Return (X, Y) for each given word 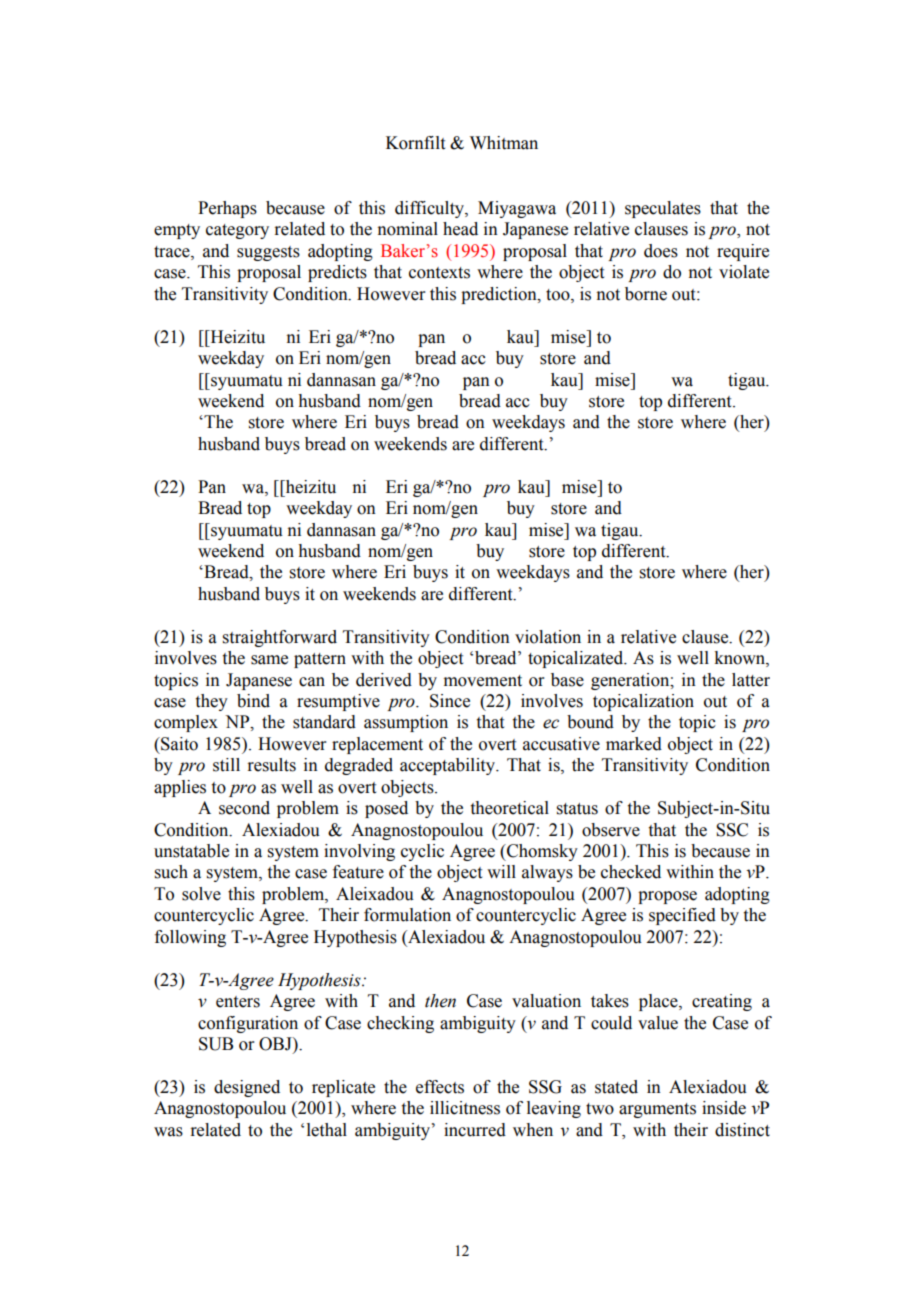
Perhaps (227, 209)
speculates (663, 209)
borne (646, 294)
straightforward (280, 638)
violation (548, 637)
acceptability (448, 766)
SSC (732, 830)
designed (247, 1088)
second (244, 808)
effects (440, 1087)
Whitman (504, 143)
